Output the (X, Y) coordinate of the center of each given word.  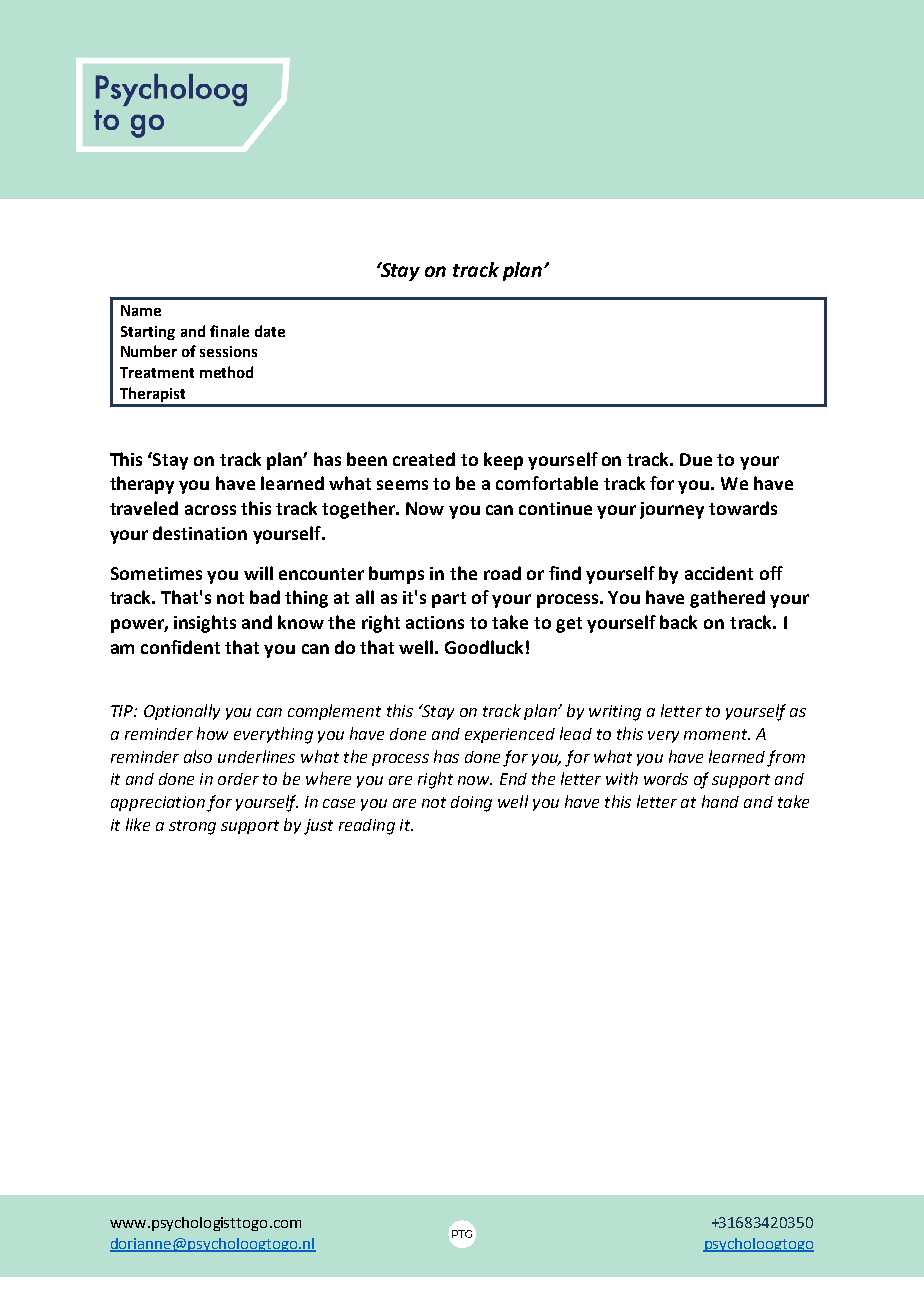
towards (743, 508)
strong (192, 827)
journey (672, 510)
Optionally (182, 712)
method (226, 372)
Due (696, 459)
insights (205, 624)
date (270, 331)
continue (555, 508)
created (424, 459)
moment (717, 734)
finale (229, 331)
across (210, 510)
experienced (510, 735)
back (678, 622)
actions (435, 622)
